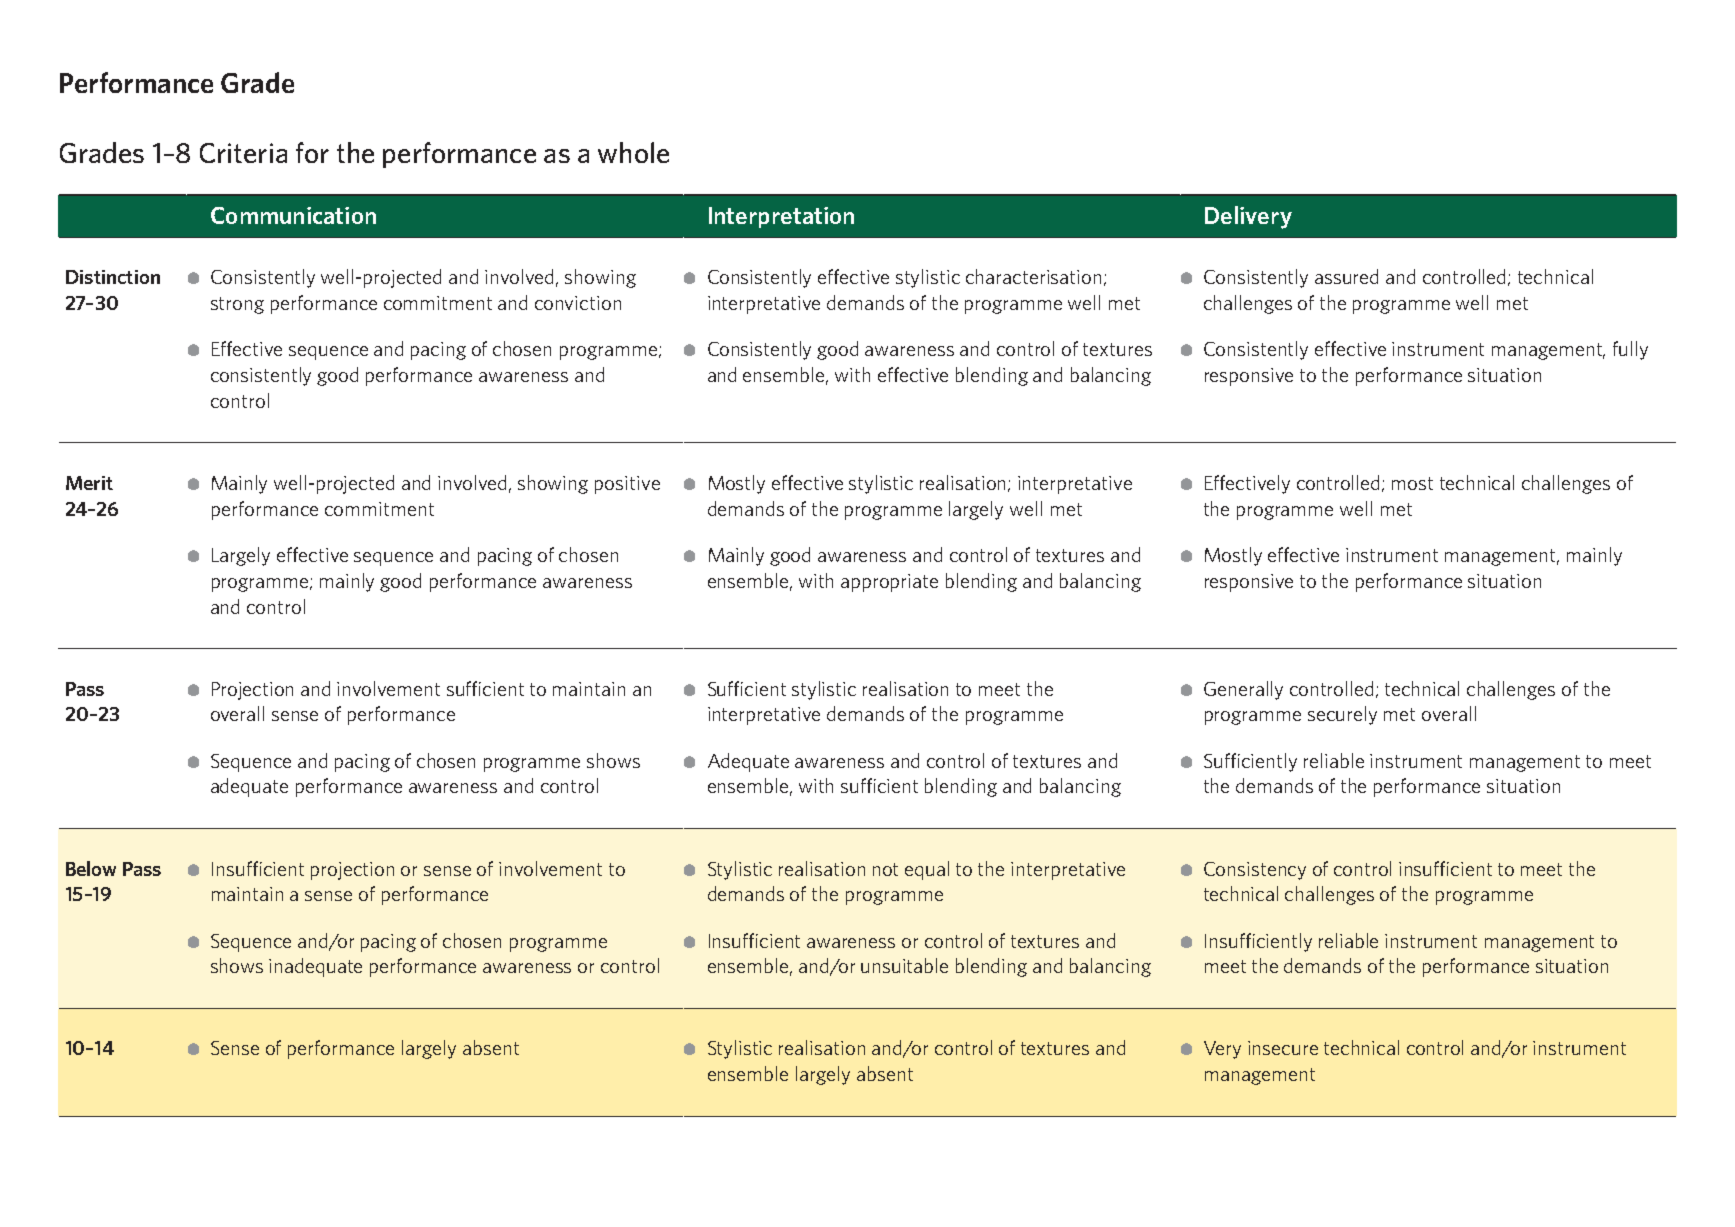  Describe the element at coordinates (889, 583) in the screenshot. I see `appropriate` at that location.
